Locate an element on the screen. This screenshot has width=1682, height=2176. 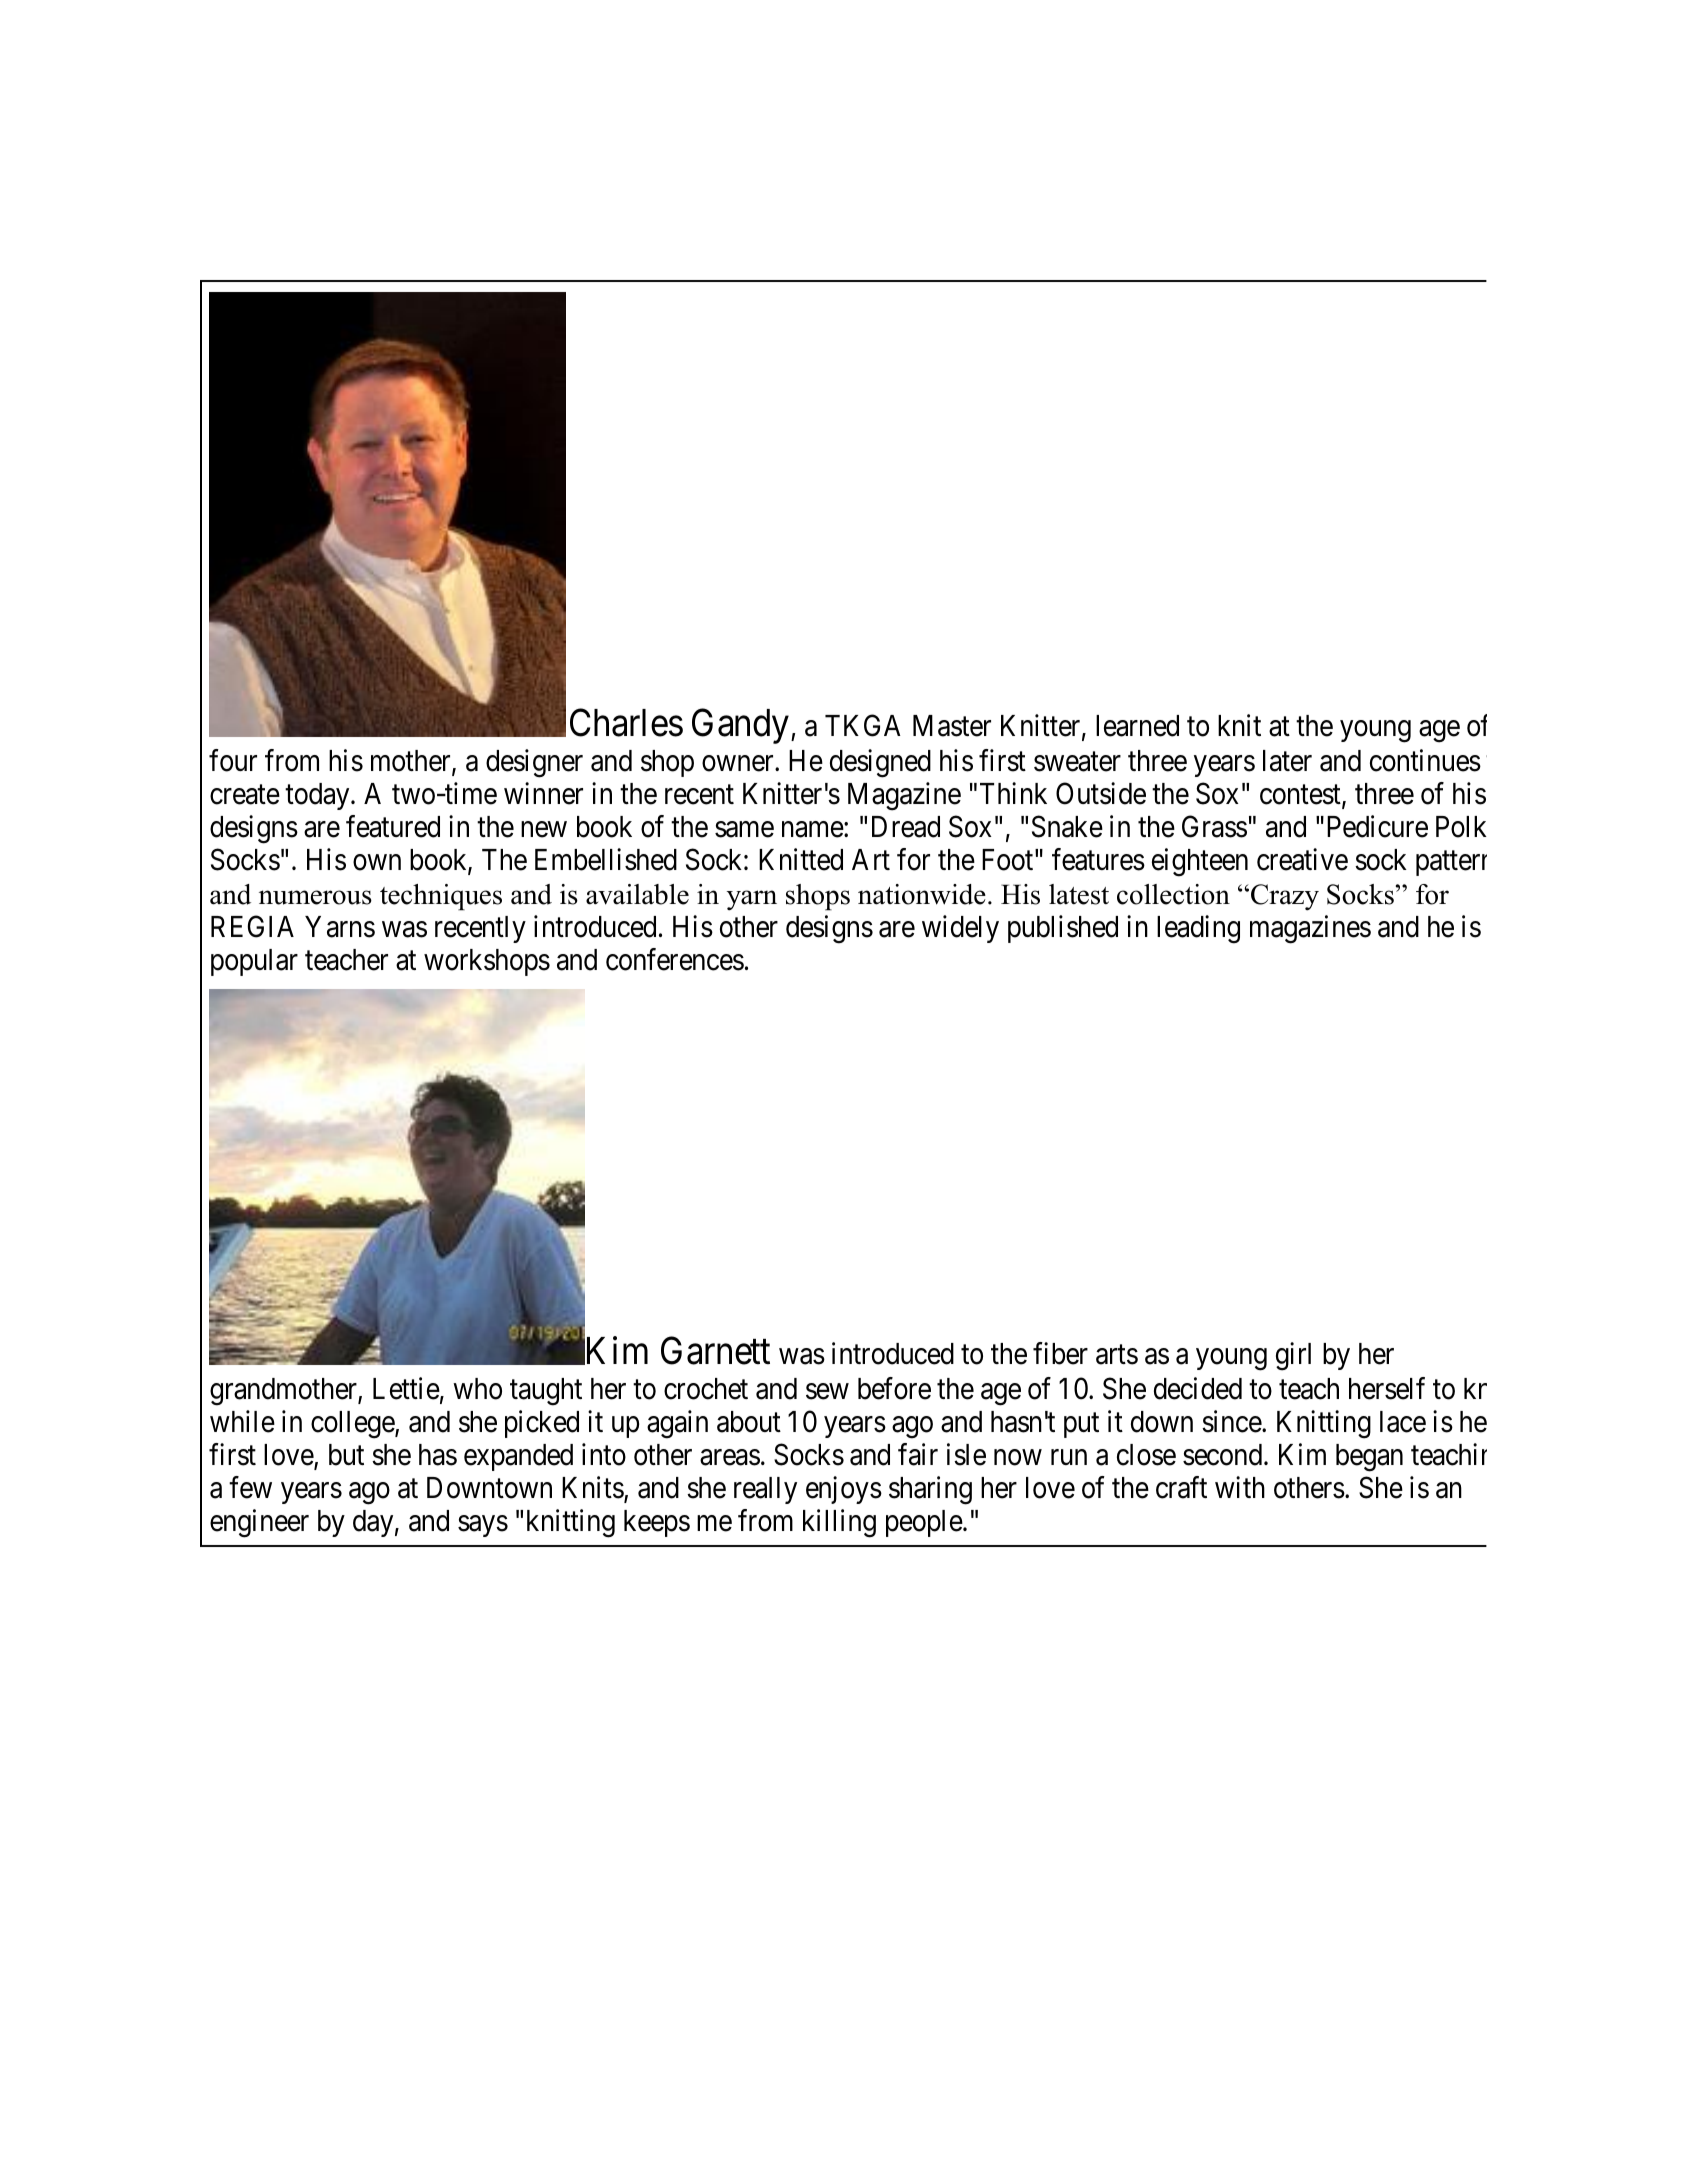
popular is located at coordinates (254, 962).
